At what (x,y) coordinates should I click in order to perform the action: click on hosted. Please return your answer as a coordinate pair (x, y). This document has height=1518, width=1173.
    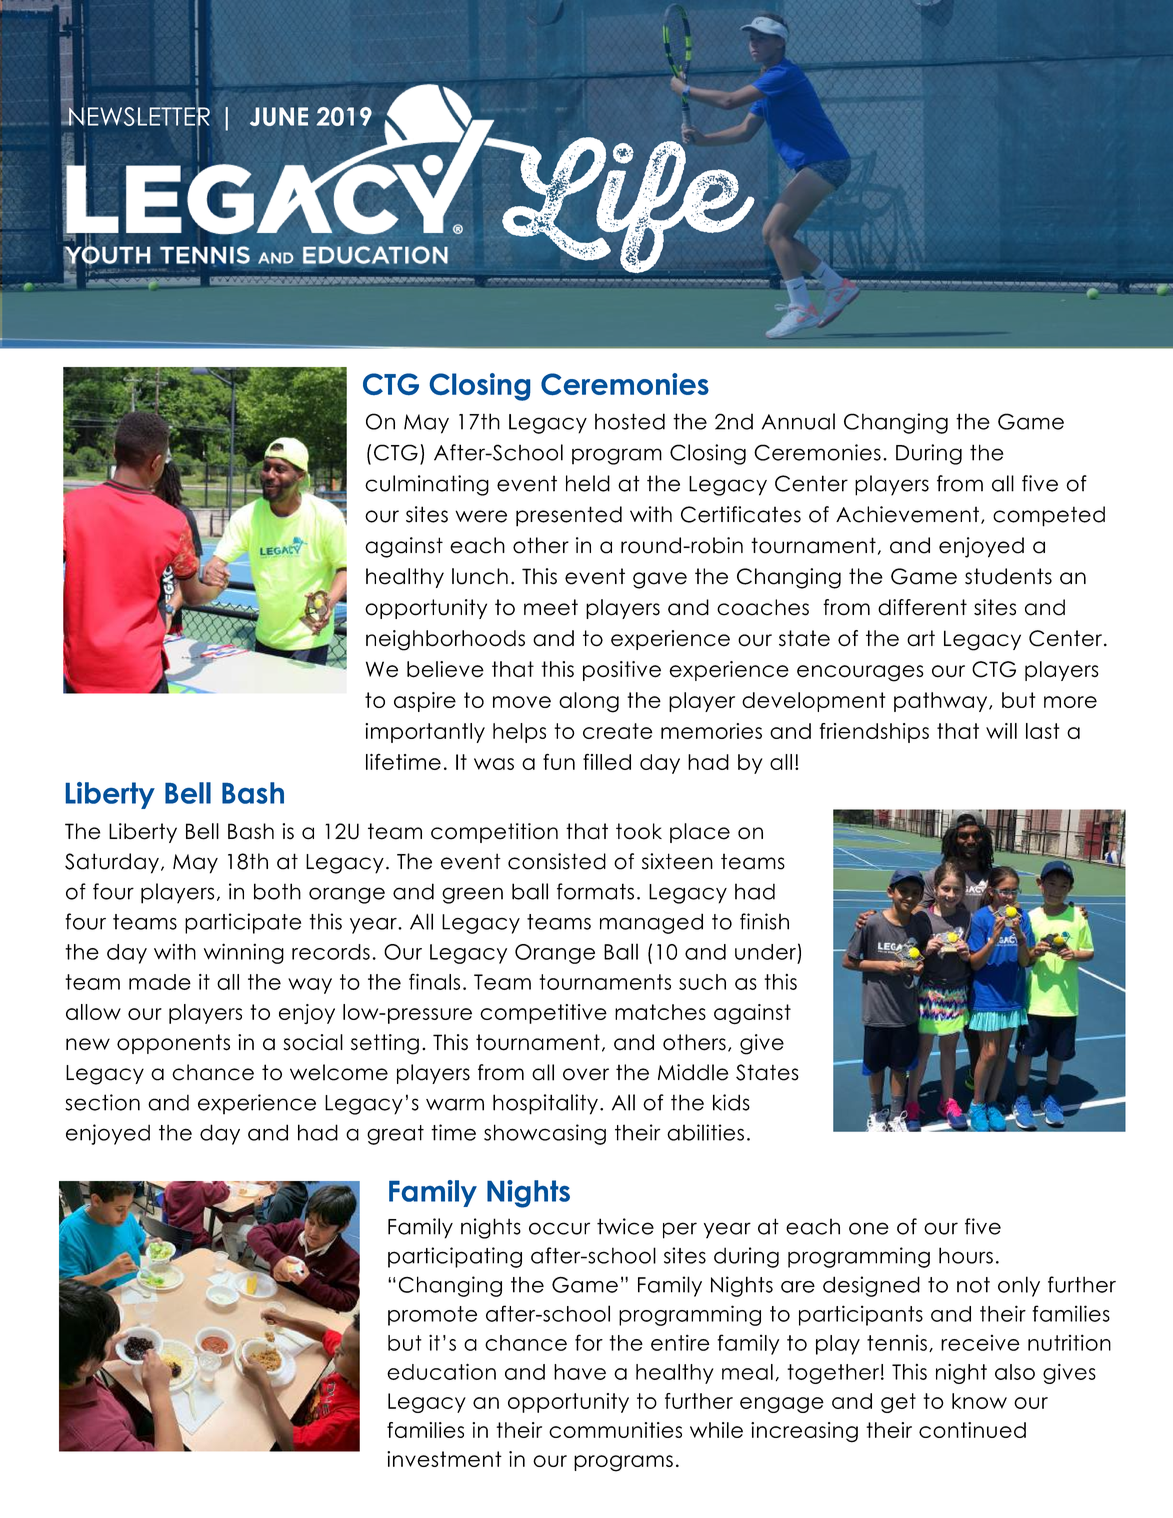
    Looking at the image, I should click on (630, 421).
